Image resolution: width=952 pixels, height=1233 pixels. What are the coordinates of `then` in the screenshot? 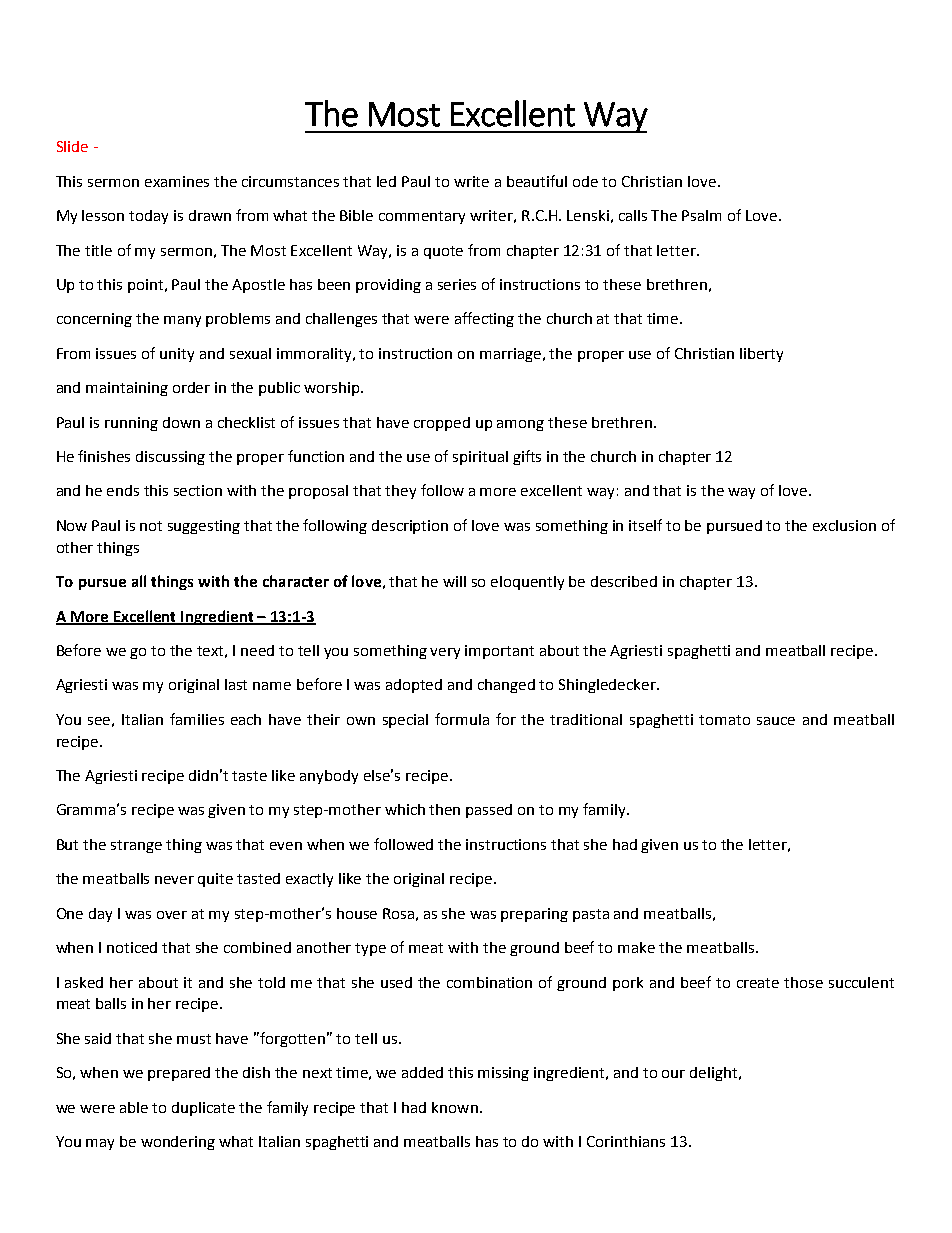 It's located at (444, 809).
